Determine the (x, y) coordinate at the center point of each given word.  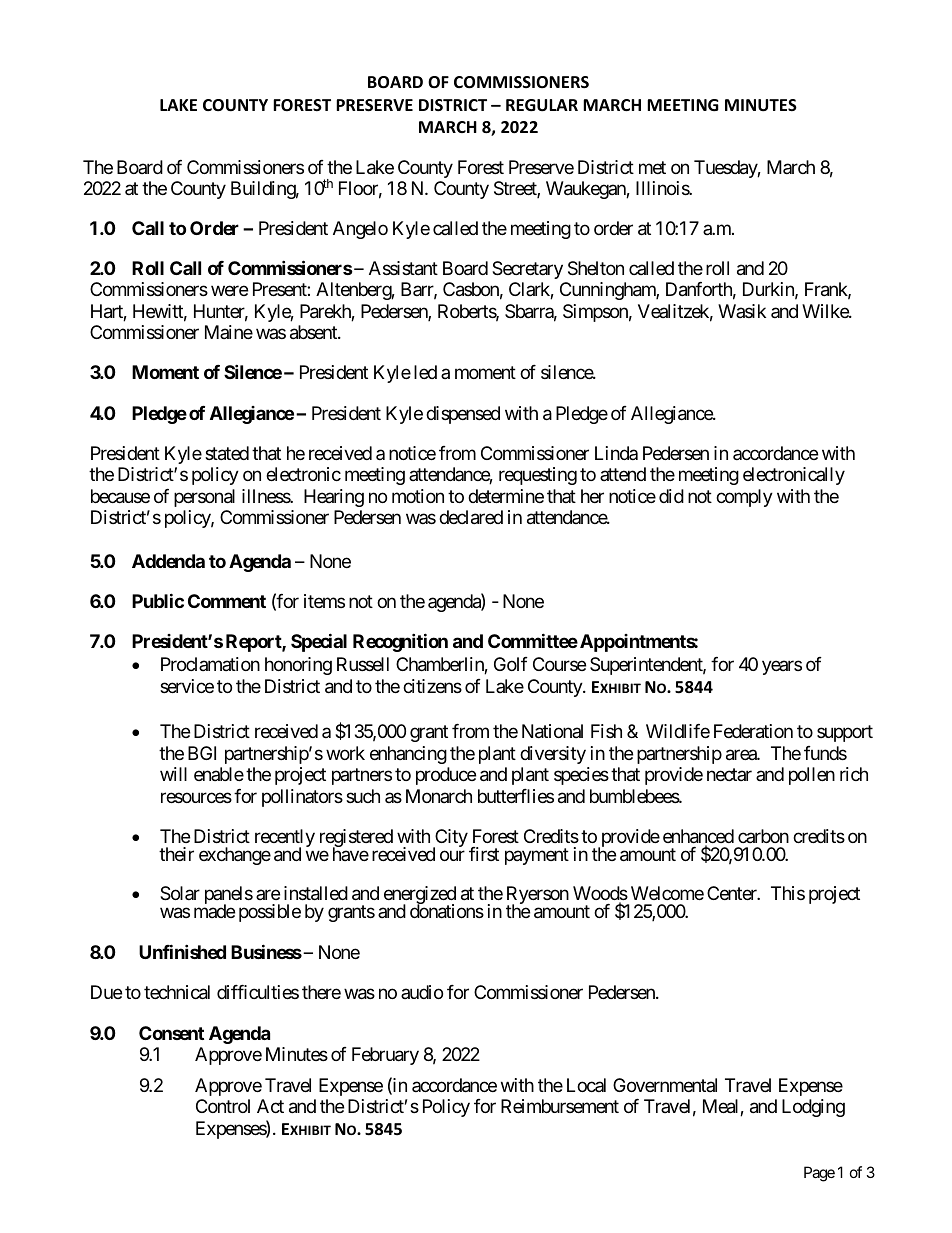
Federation (753, 731)
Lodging (813, 1108)
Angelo (360, 230)
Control (223, 1106)
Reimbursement (560, 1106)
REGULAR (542, 105)
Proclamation (210, 664)
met (652, 167)
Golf (511, 664)
